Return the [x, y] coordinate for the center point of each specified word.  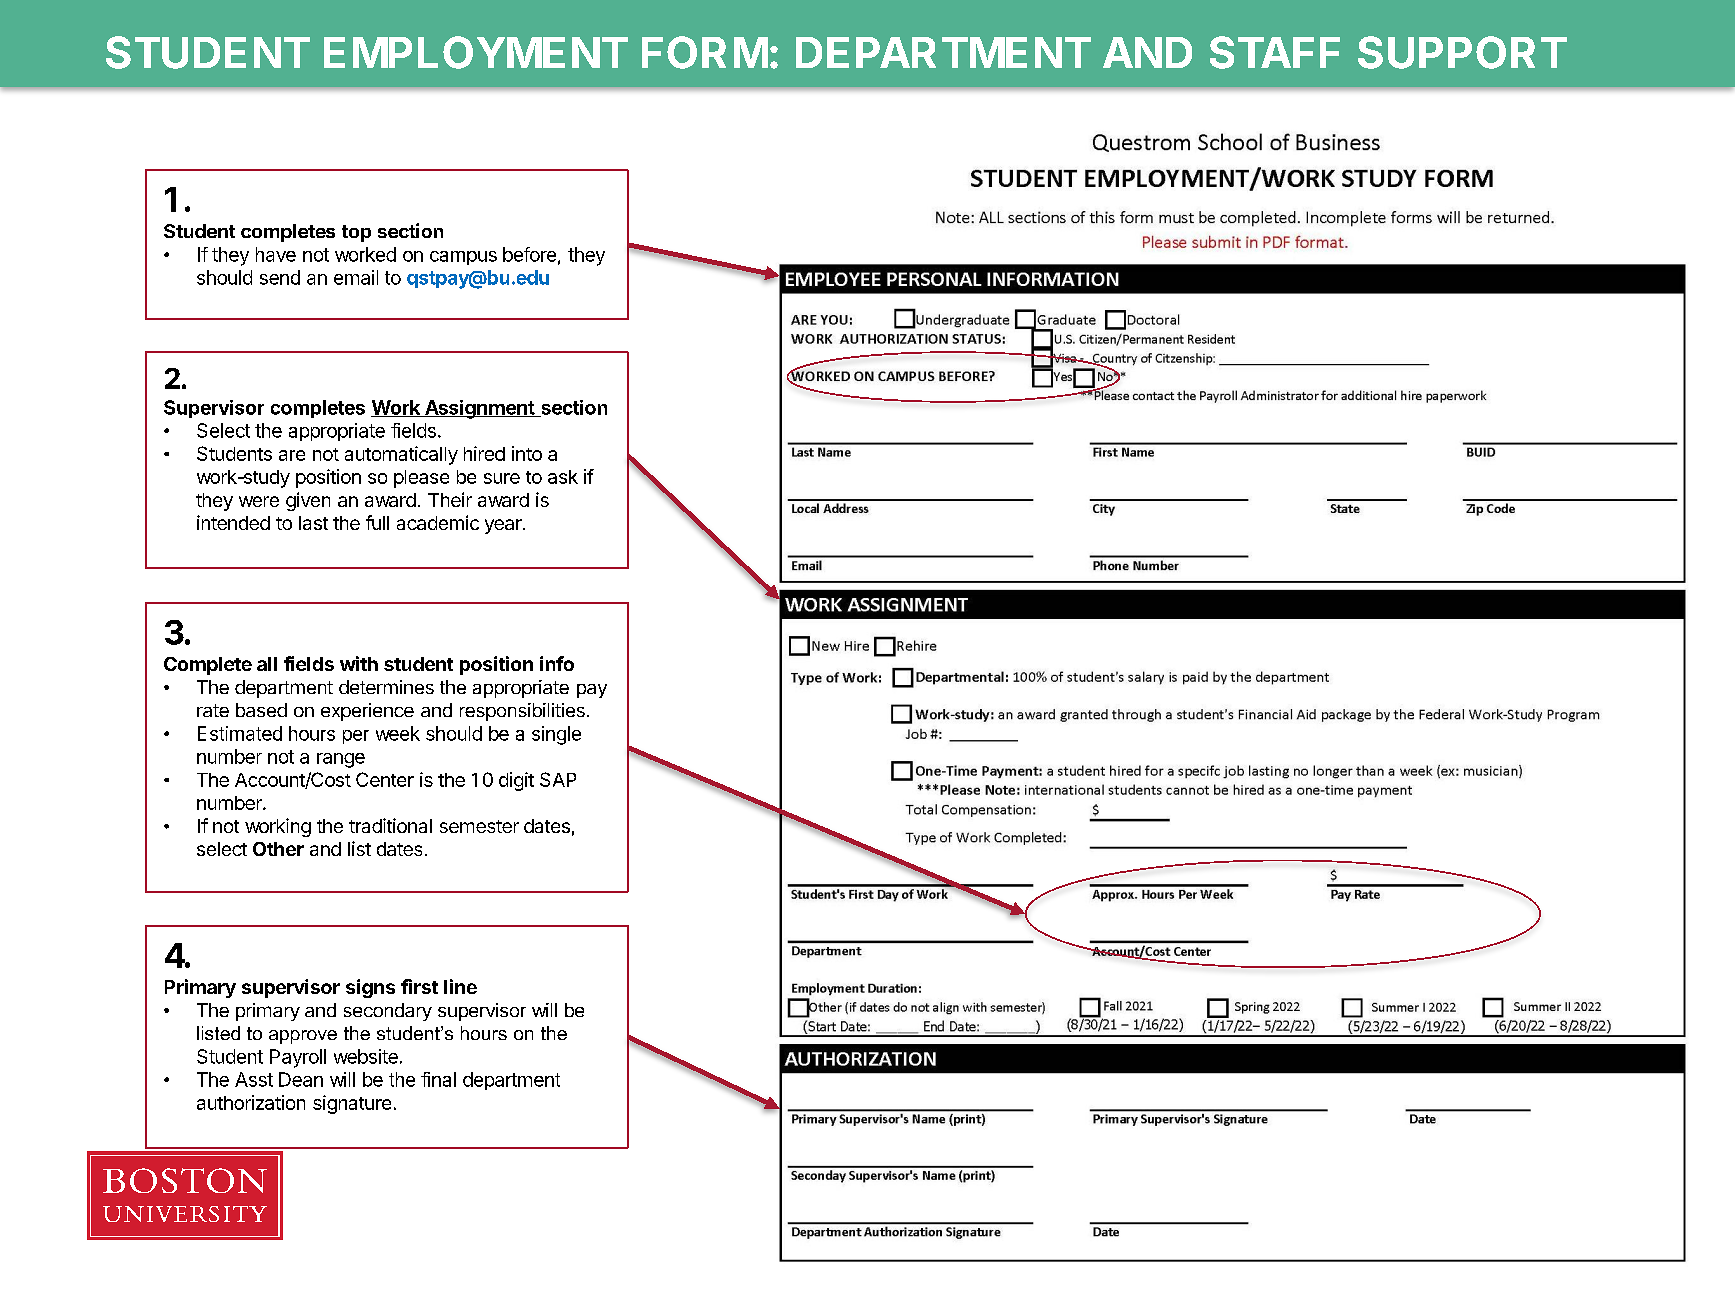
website [366, 1056]
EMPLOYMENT [476, 52]
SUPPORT [1462, 52]
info [557, 663]
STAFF [1275, 52]
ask [563, 477]
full [377, 522]
